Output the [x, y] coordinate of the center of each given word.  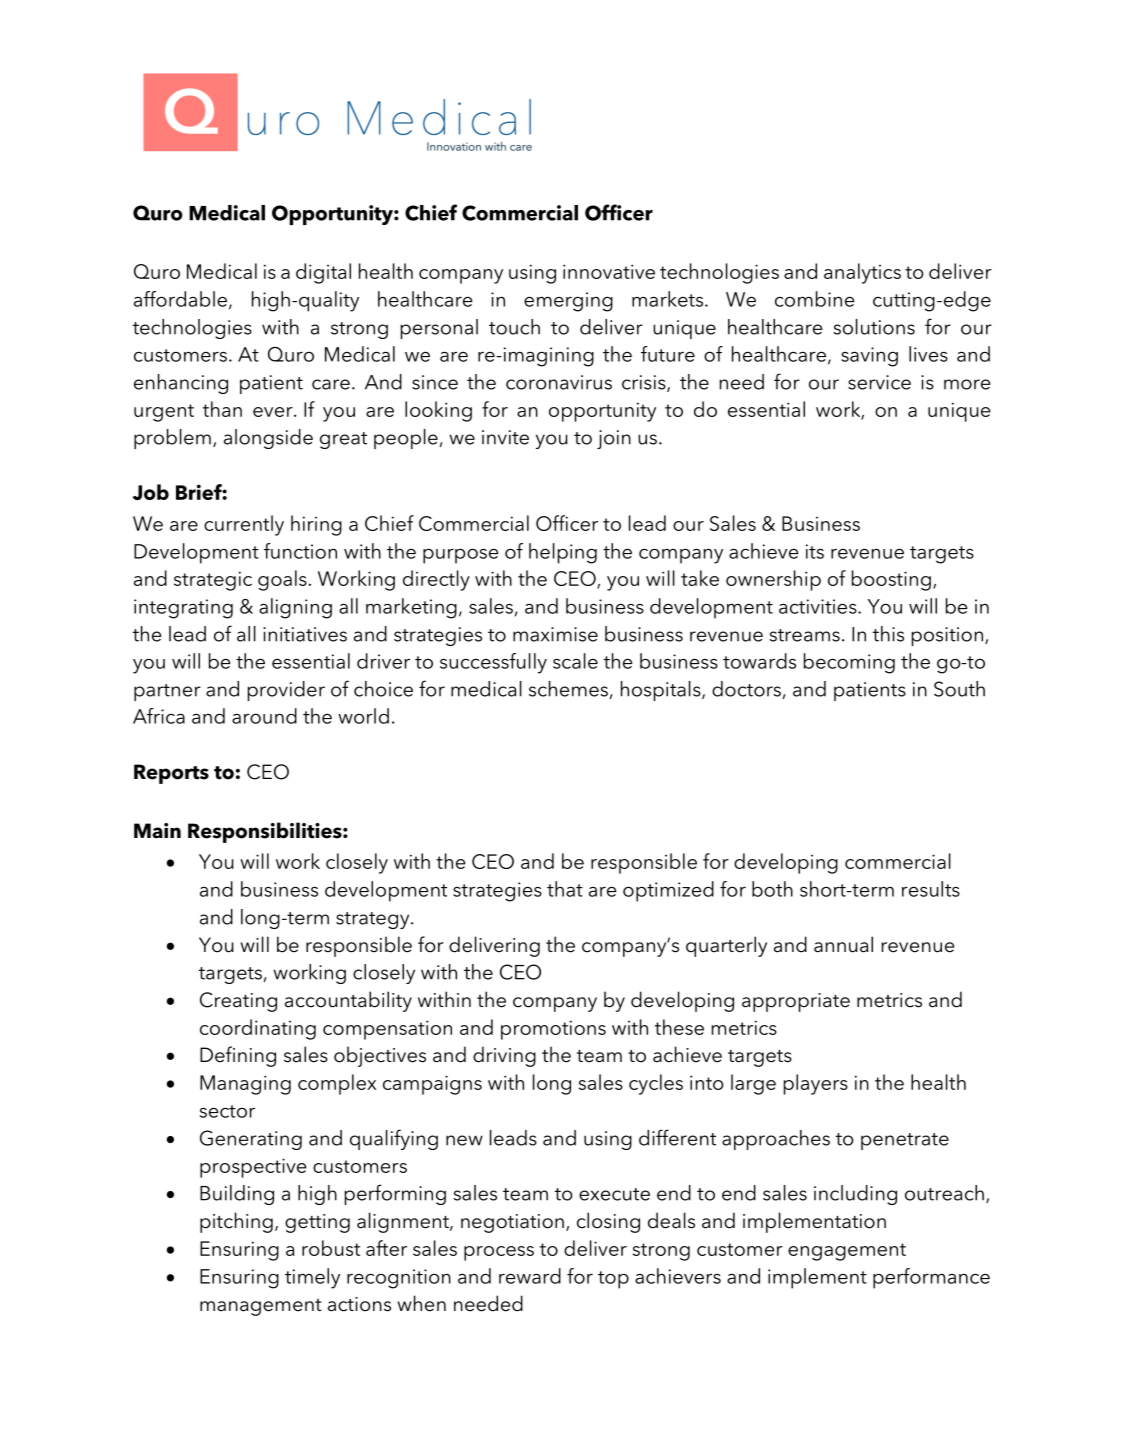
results [931, 889]
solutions [874, 327]
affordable [180, 299]
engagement [847, 1252]
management [261, 1307]
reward [530, 1276]
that [565, 889]
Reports [171, 774]
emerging [568, 302]
